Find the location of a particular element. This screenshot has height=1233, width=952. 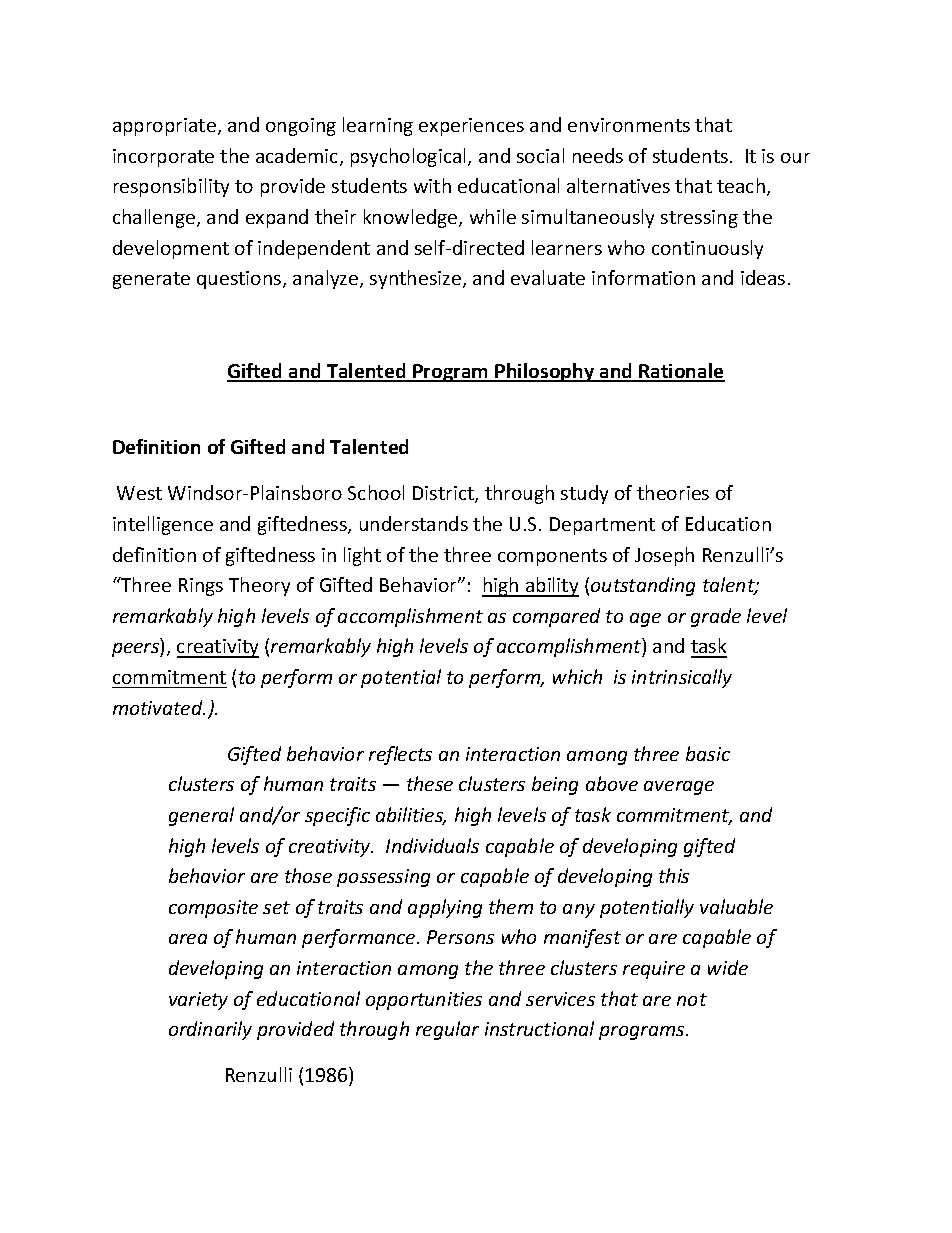

reflects is located at coordinates (400, 755).
